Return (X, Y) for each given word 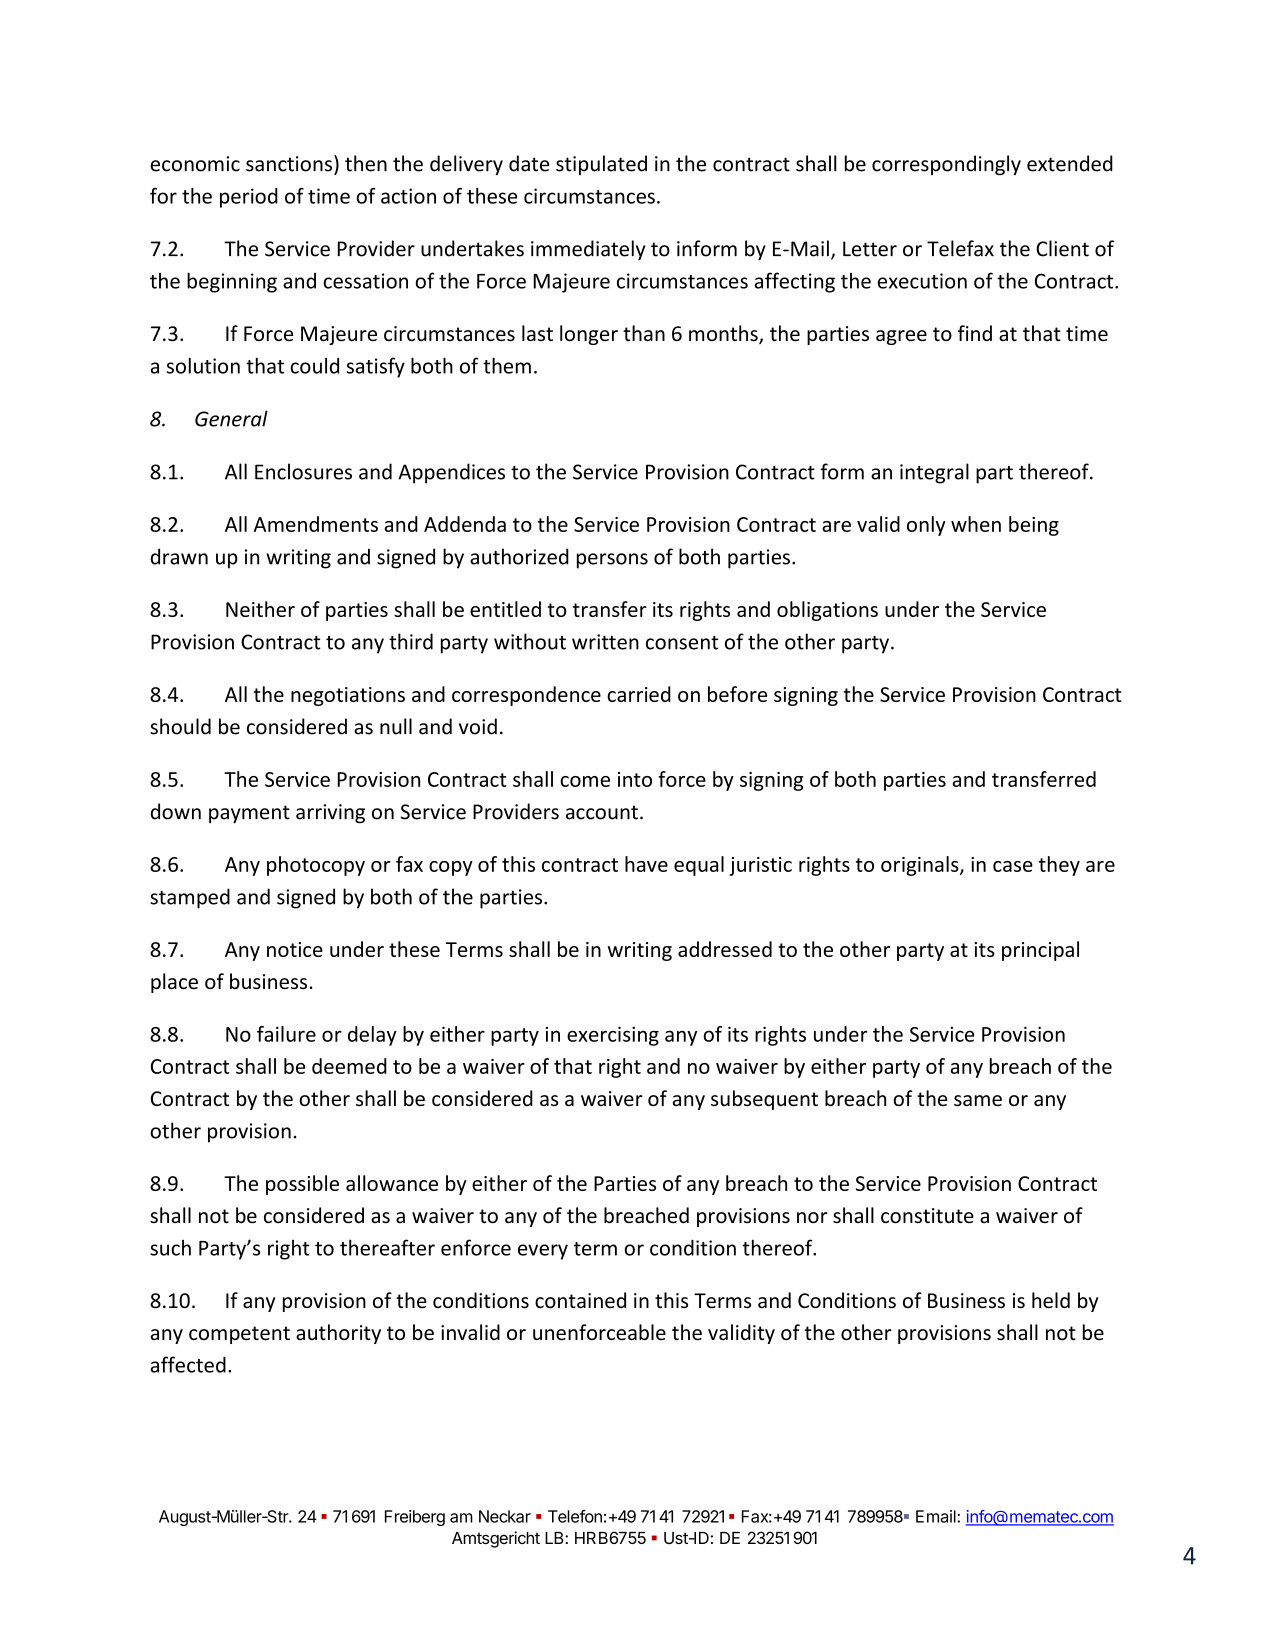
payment (249, 814)
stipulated (601, 165)
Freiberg (415, 1518)
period (249, 198)
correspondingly (946, 165)
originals (921, 866)
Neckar (505, 1516)
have (646, 864)
